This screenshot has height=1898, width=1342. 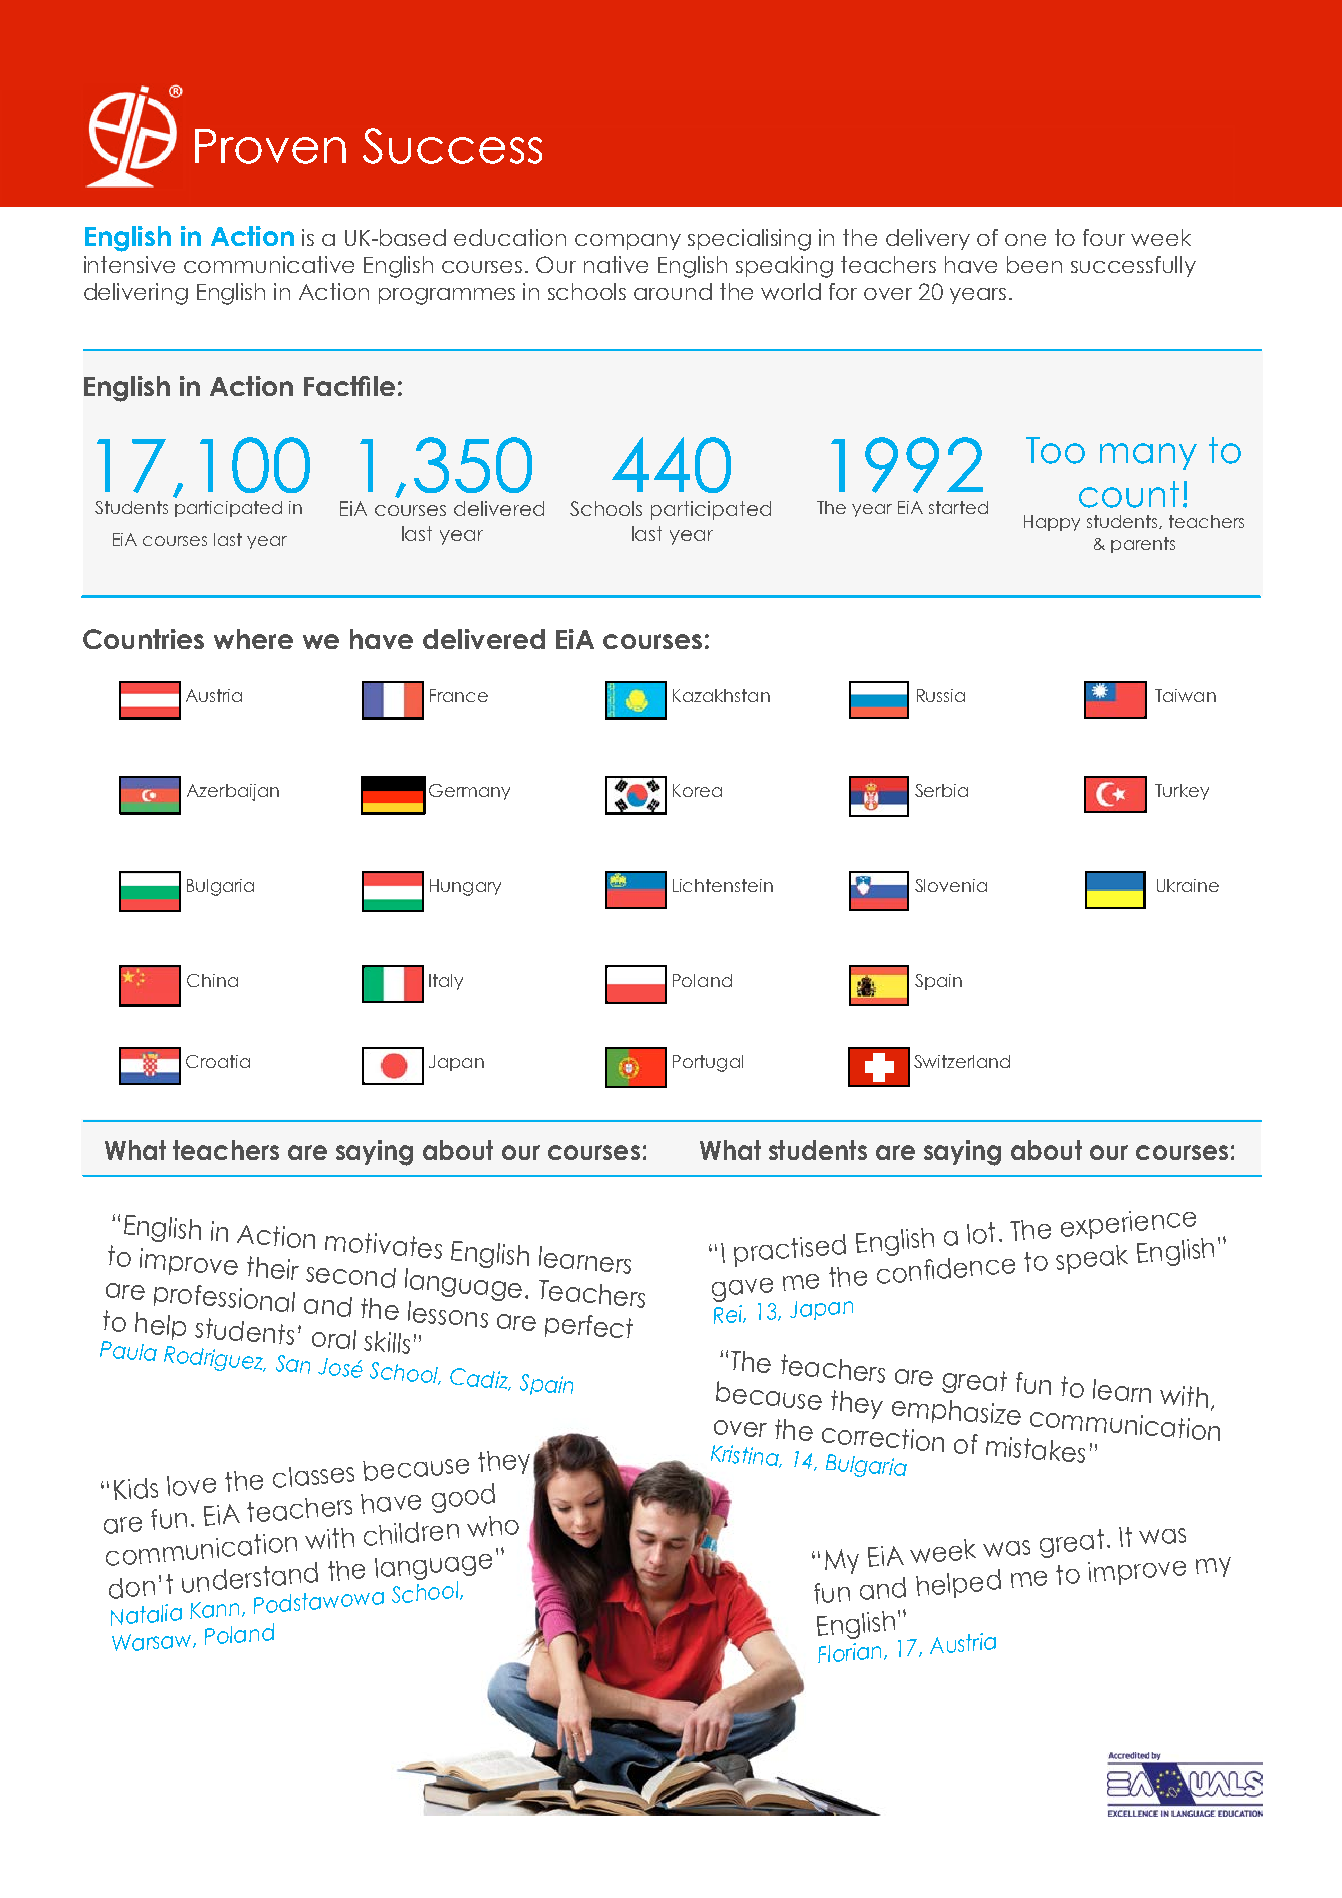 What do you see at coordinates (721, 695) in the screenshot?
I see `Kazakhstan` at bounding box center [721, 695].
